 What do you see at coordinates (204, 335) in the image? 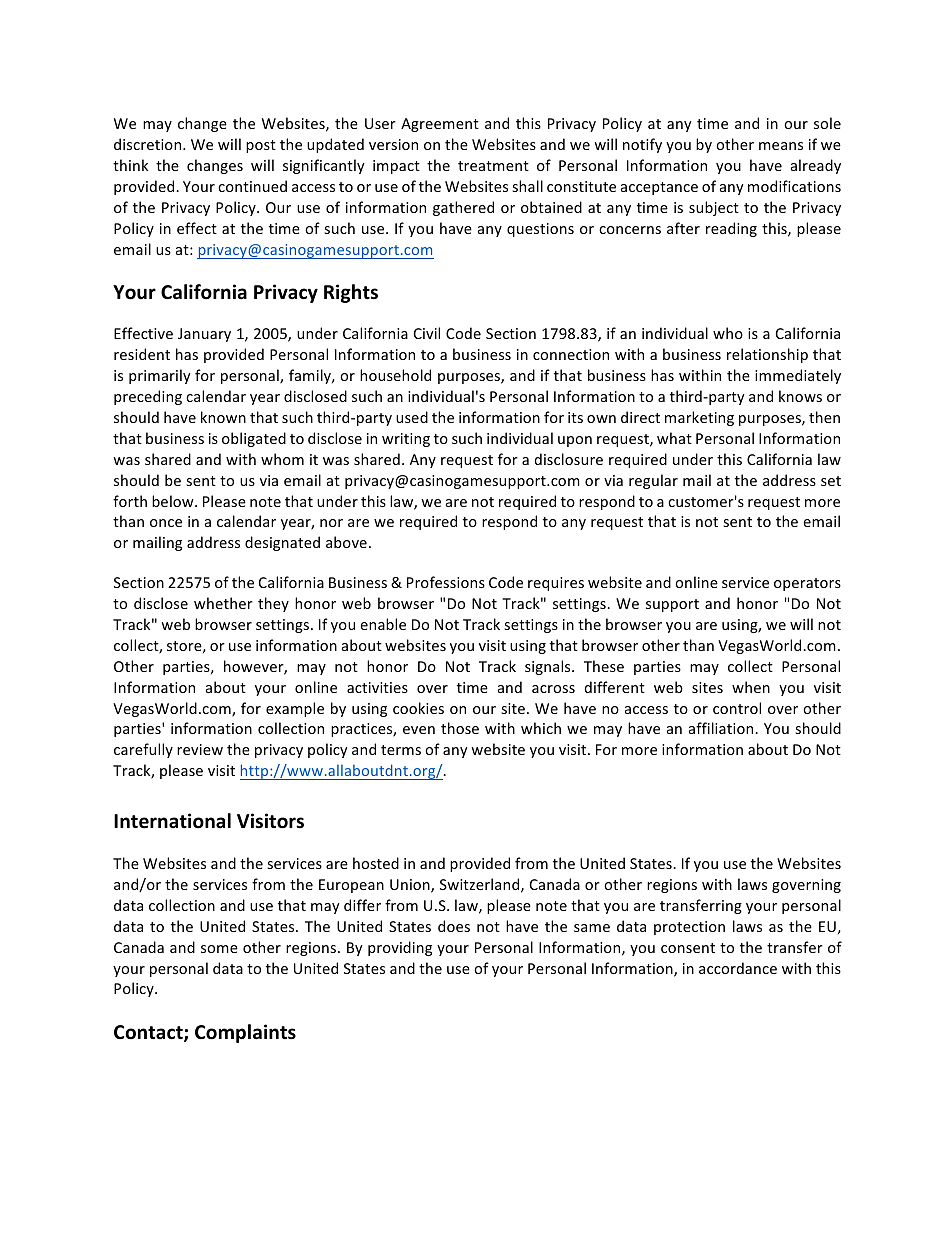
I see `January` at bounding box center [204, 335].
